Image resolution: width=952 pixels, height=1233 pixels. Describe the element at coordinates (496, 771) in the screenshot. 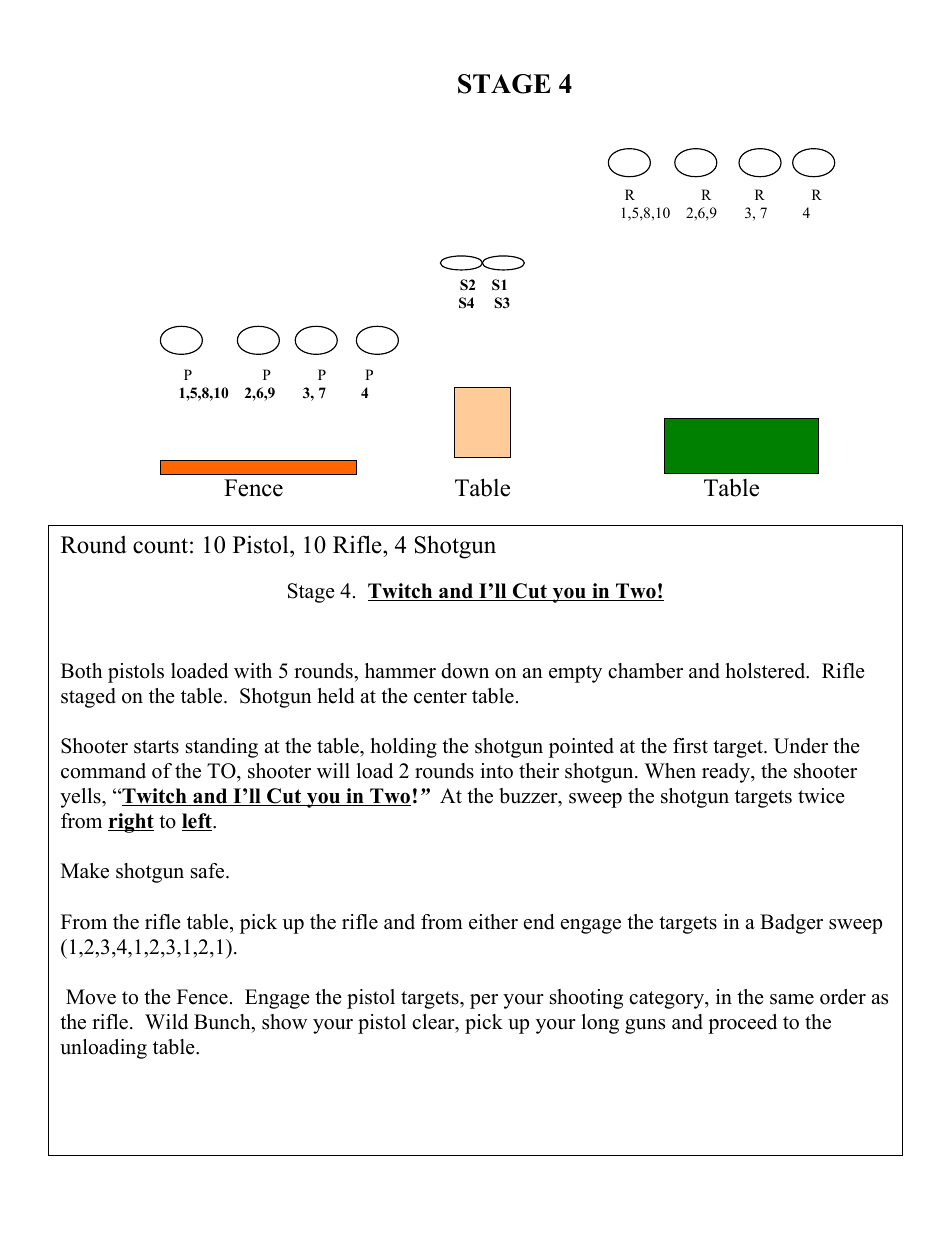

I see `into` at that location.
